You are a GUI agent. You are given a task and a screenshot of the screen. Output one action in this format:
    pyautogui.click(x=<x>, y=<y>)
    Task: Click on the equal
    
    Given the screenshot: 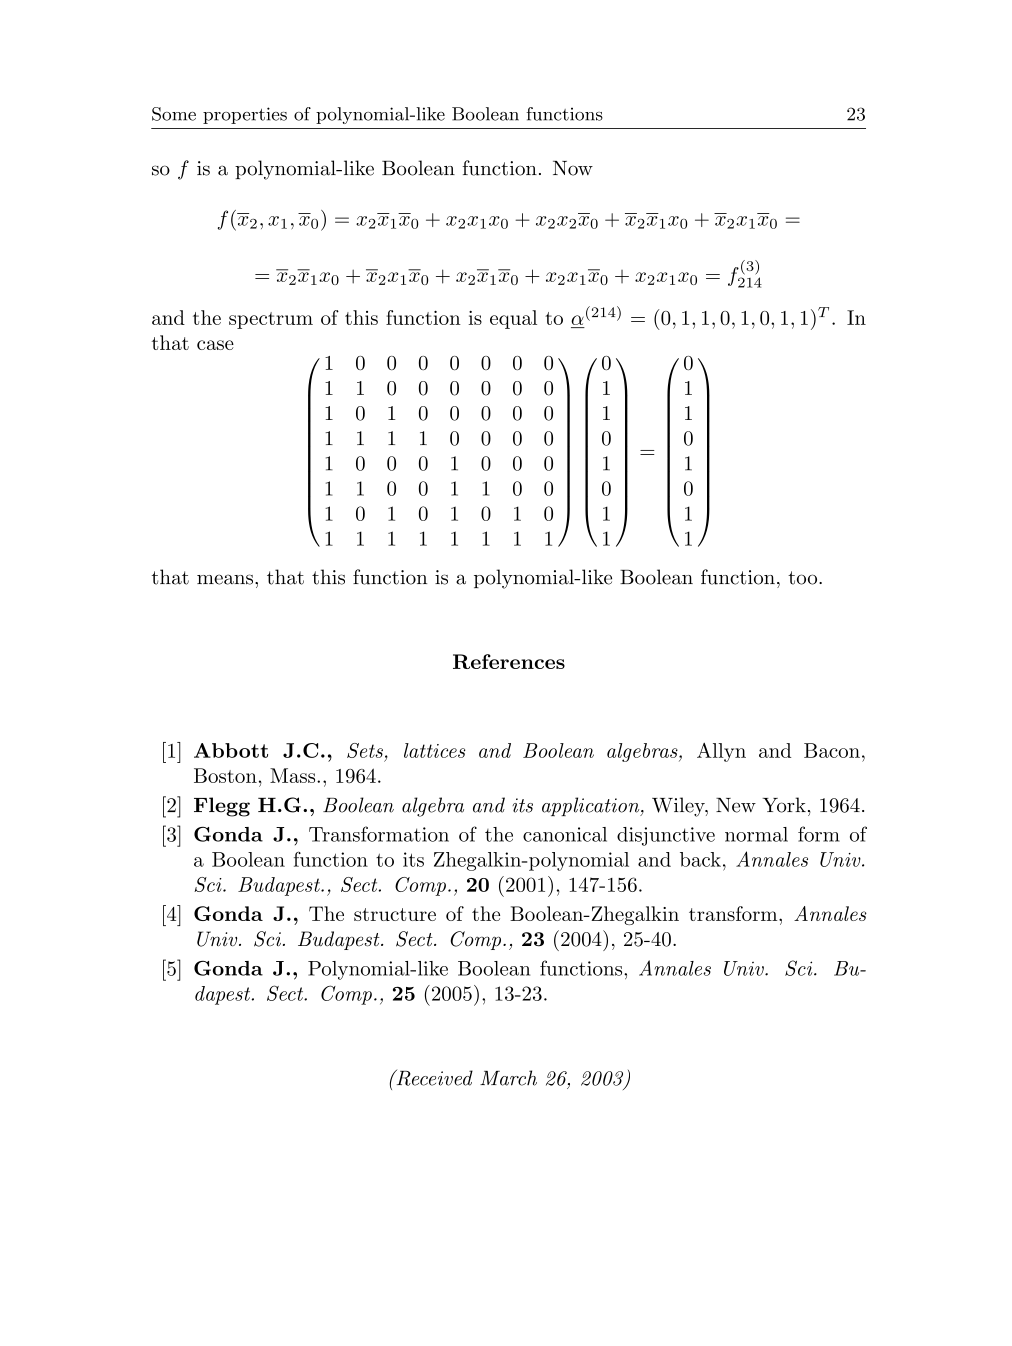 What is the action you would take?
    pyautogui.click(x=513, y=319)
